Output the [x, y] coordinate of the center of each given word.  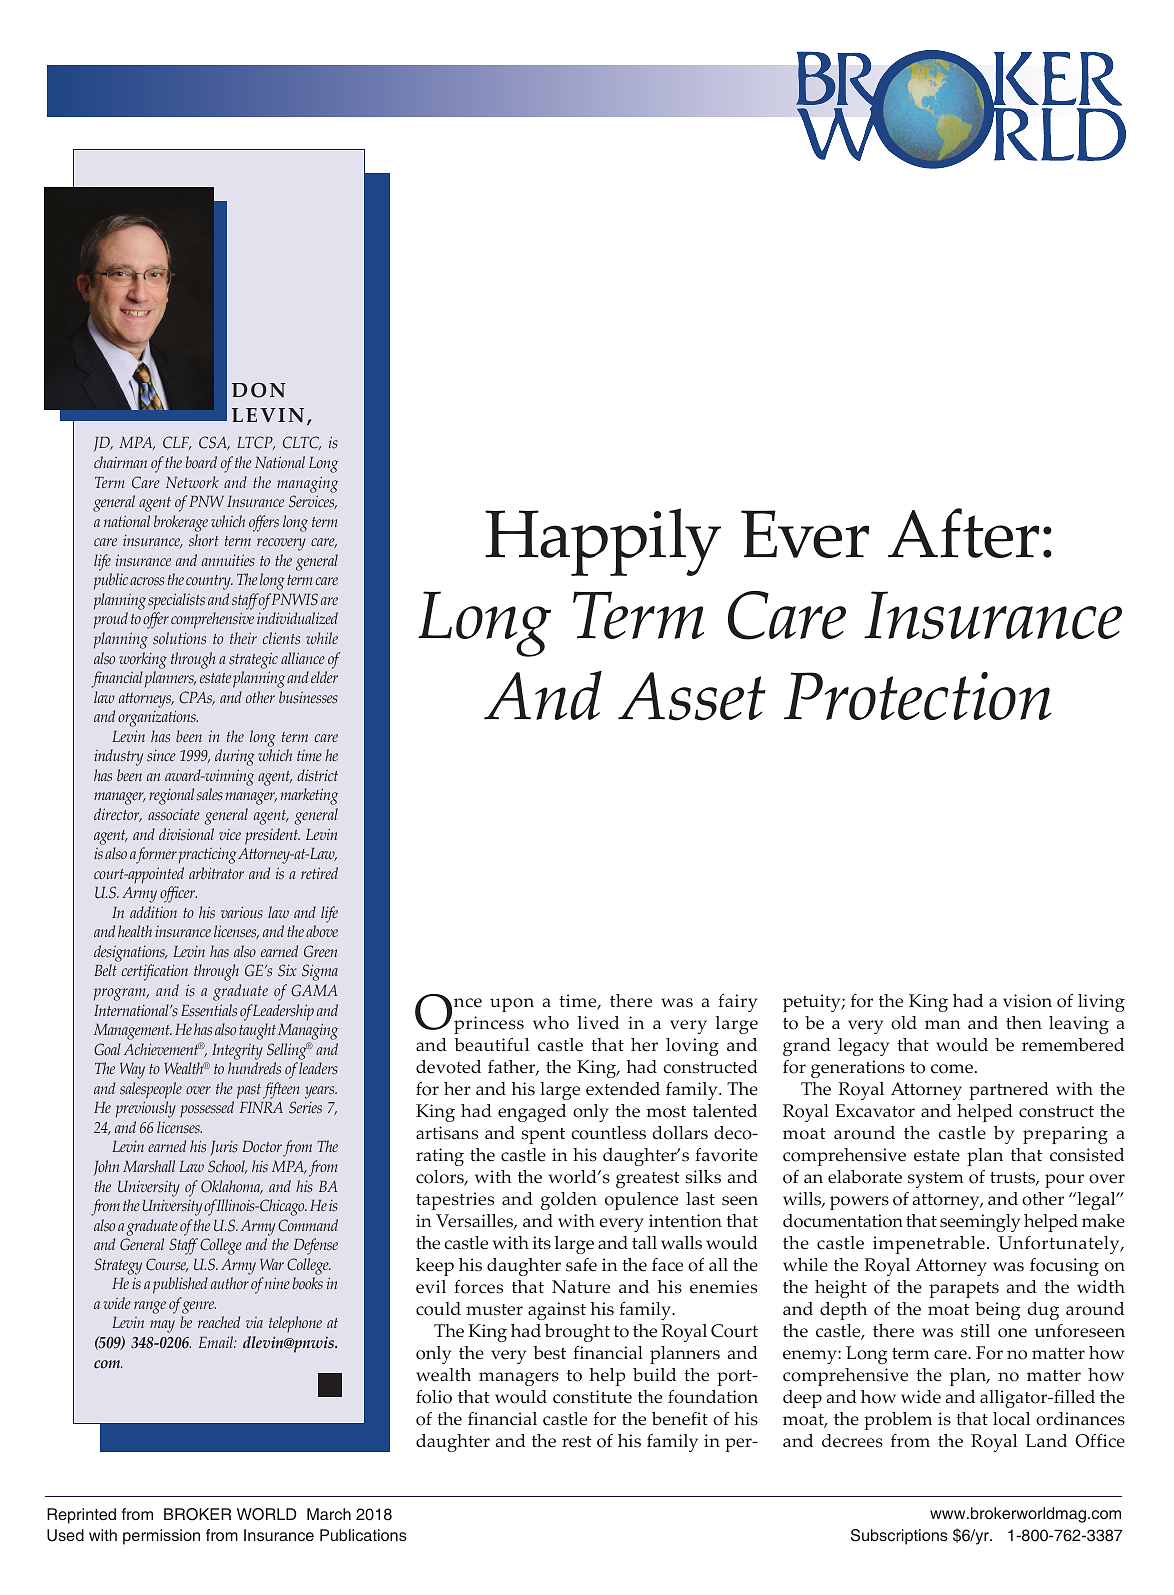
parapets [964, 1290]
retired [319, 873]
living [1101, 1003]
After [963, 533]
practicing [208, 855]
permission [161, 1537]
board [201, 462]
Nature [581, 1287]
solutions [179, 638]
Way [132, 1071]
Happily [603, 542]
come [952, 1069]
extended [623, 1089]
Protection [918, 696]
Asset [692, 696]
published [180, 1285]
